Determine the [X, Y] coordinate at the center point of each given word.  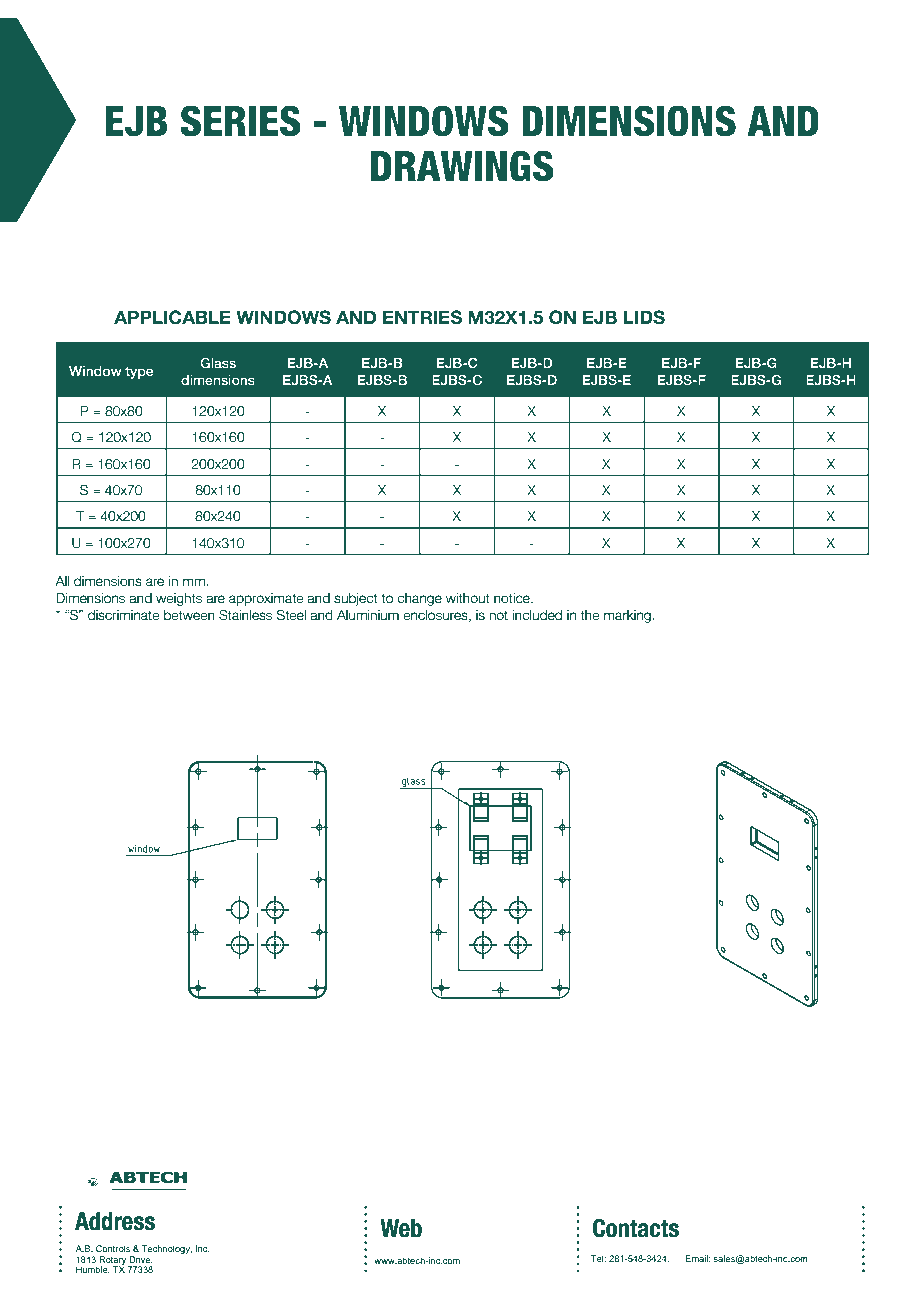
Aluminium [368, 615]
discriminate [124, 615]
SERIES [240, 121]
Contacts [636, 1228]
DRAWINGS [462, 166]
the [590, 615]
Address [115, 1221]
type [139, 372]
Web [401, 1228]
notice [513, 598]
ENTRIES [422, 317]
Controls [113, 1248]
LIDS [644, 317]
